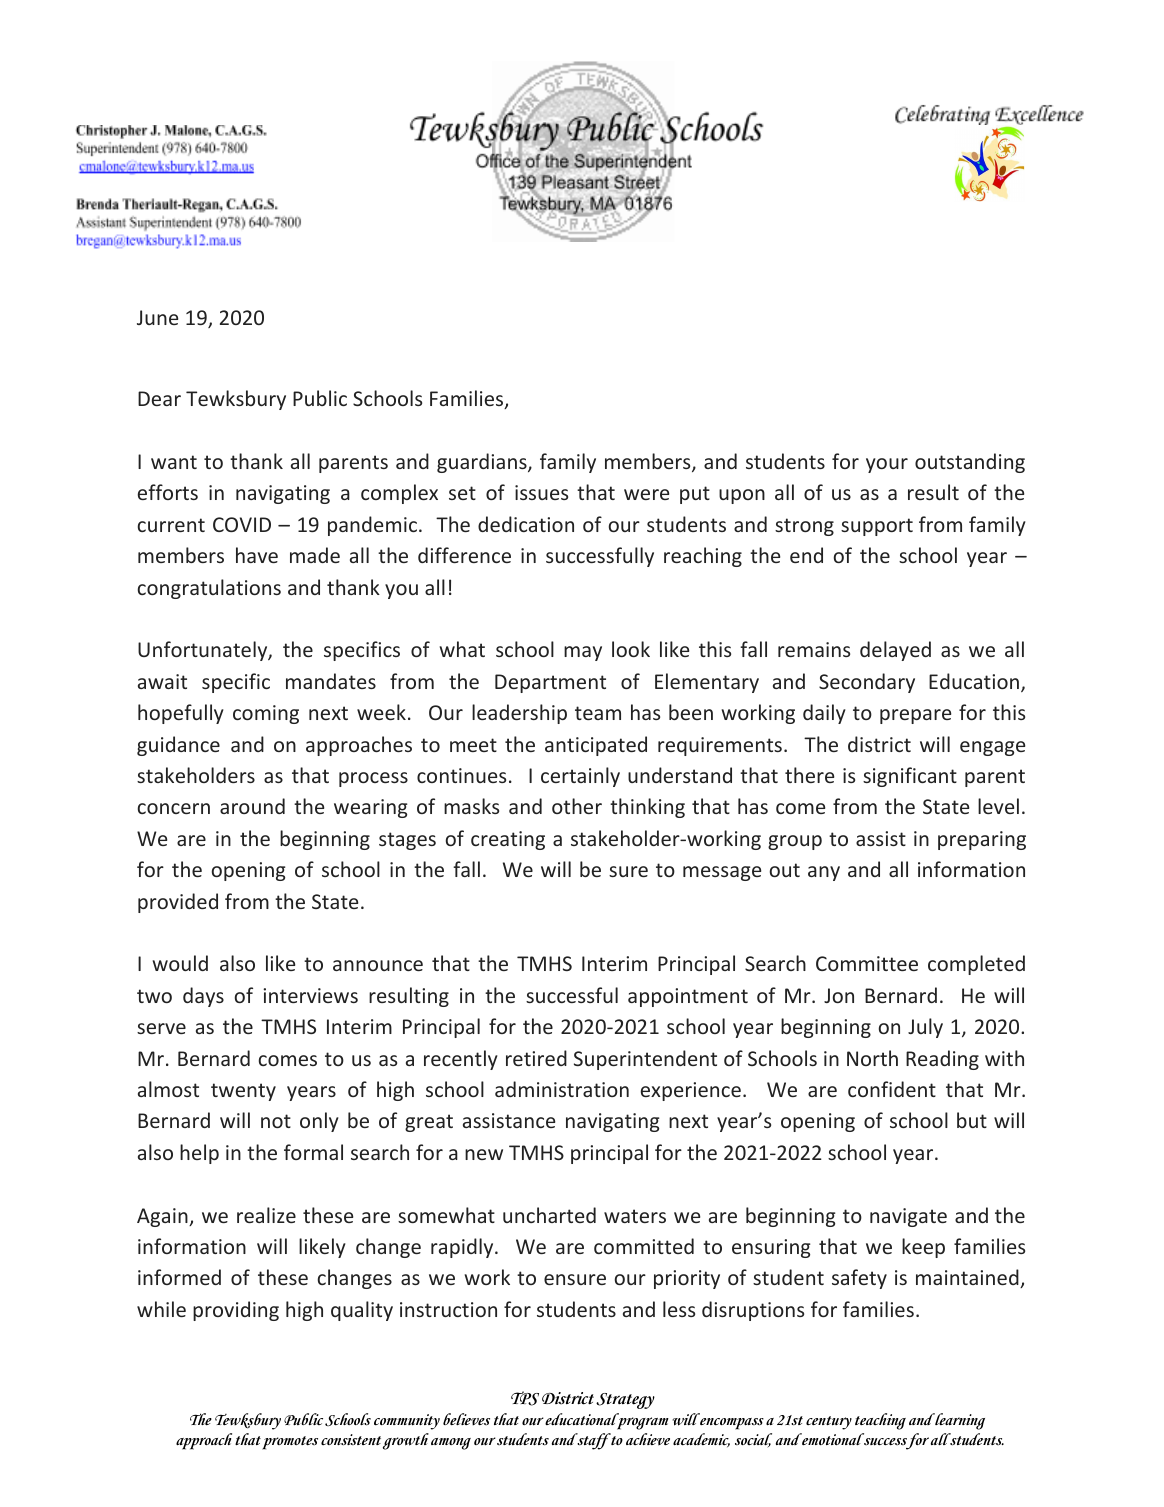  Describe the element at coordinates (157, 317) in the document. I see `June` at that location.
